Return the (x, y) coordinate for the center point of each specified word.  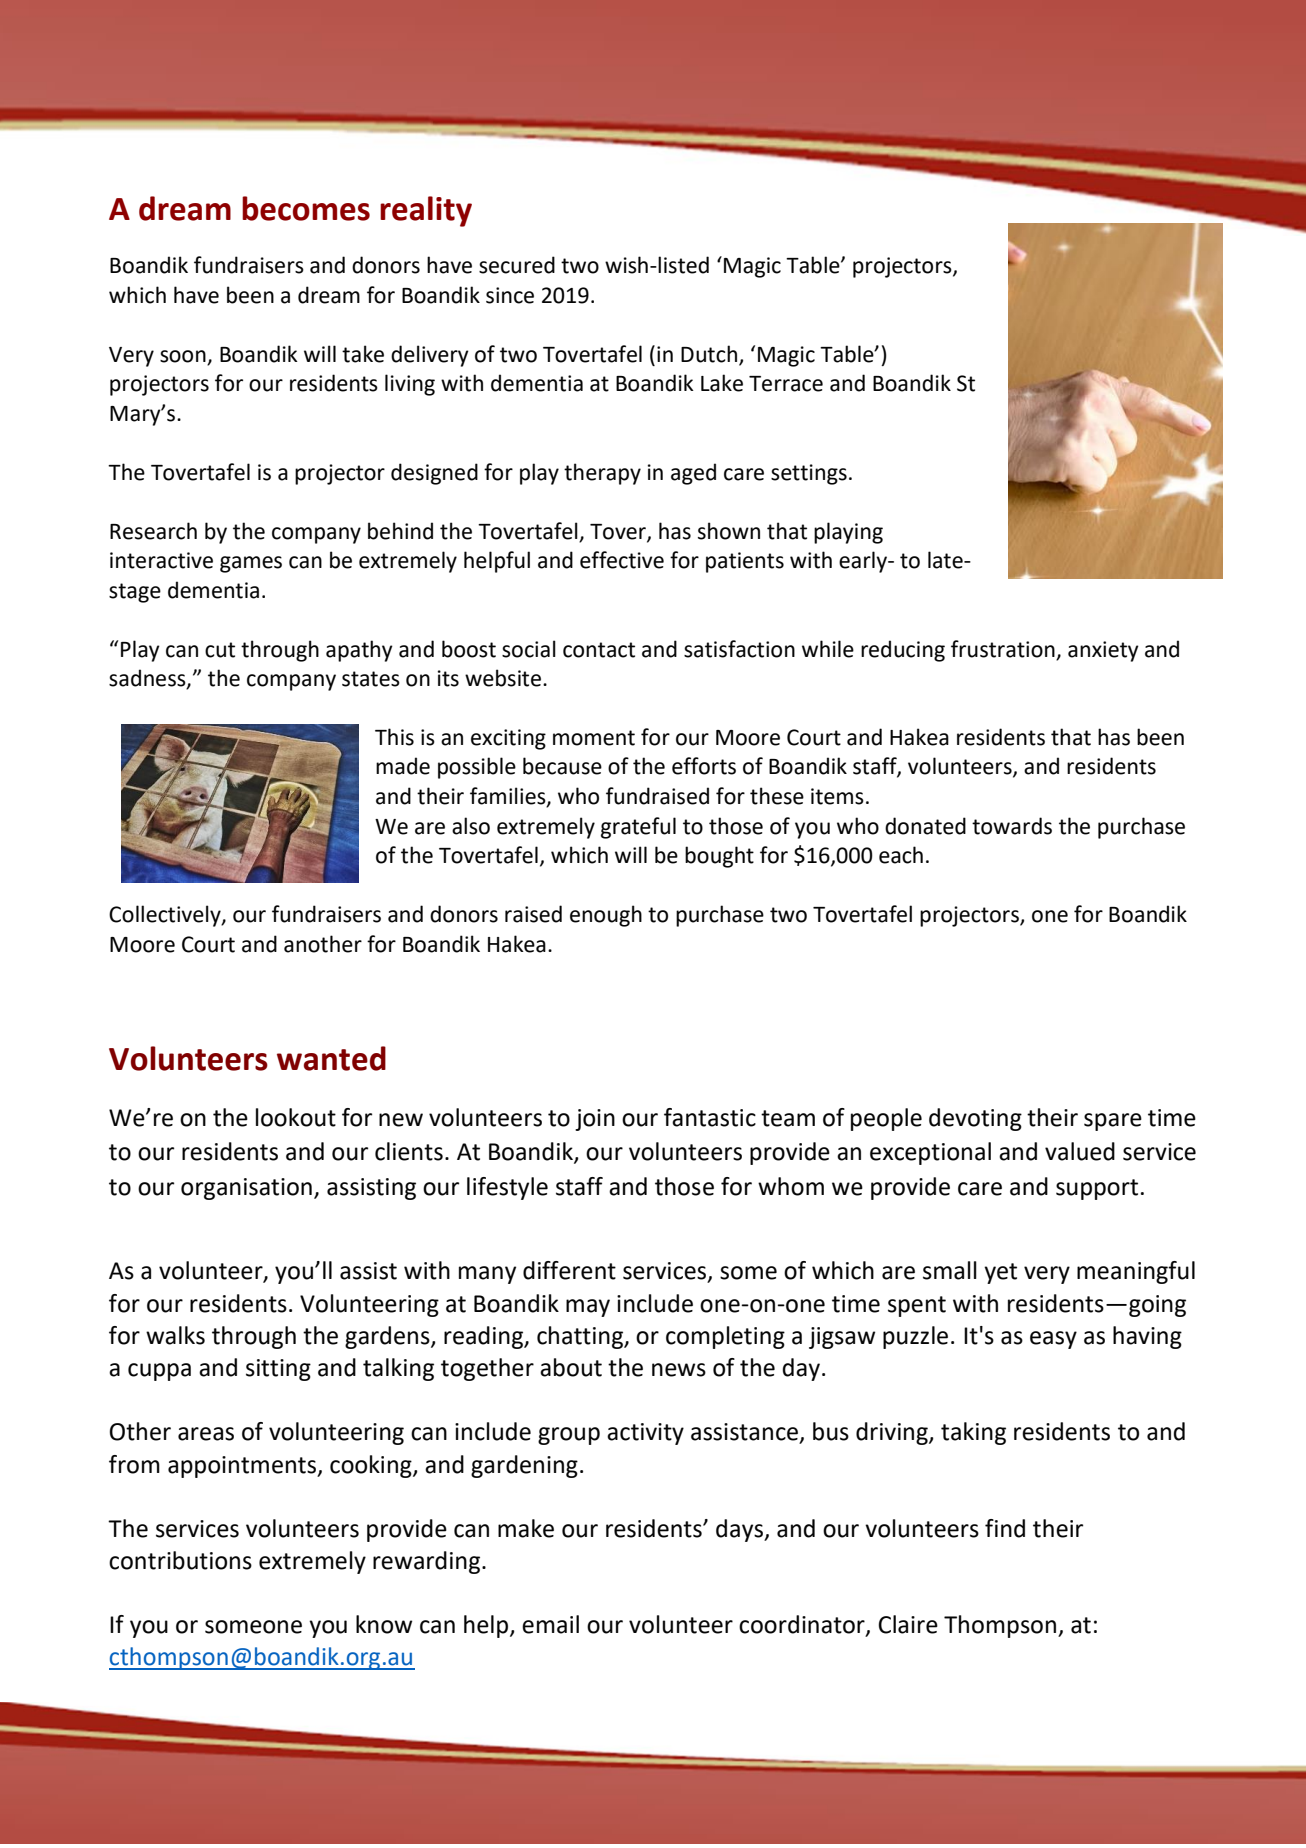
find (1005, 1528)
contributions (180, 1560)
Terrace (786, 384)
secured (517, 265)
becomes (306, 208)
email (550, 1624)
